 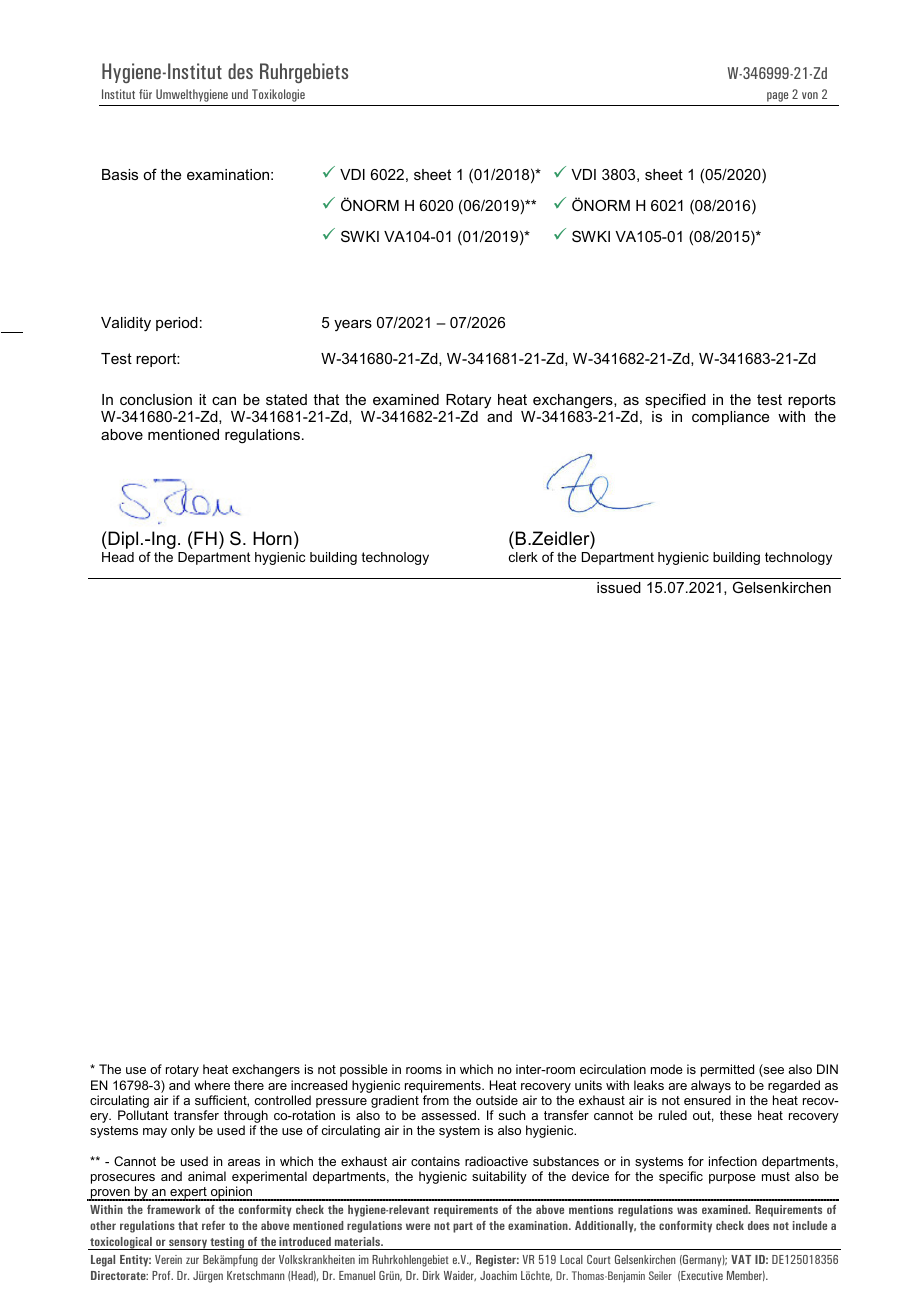 What do you see at coordinates (188, 1244) in the screenshot?
I see `sensory` at bounding box center [188, 1244].
